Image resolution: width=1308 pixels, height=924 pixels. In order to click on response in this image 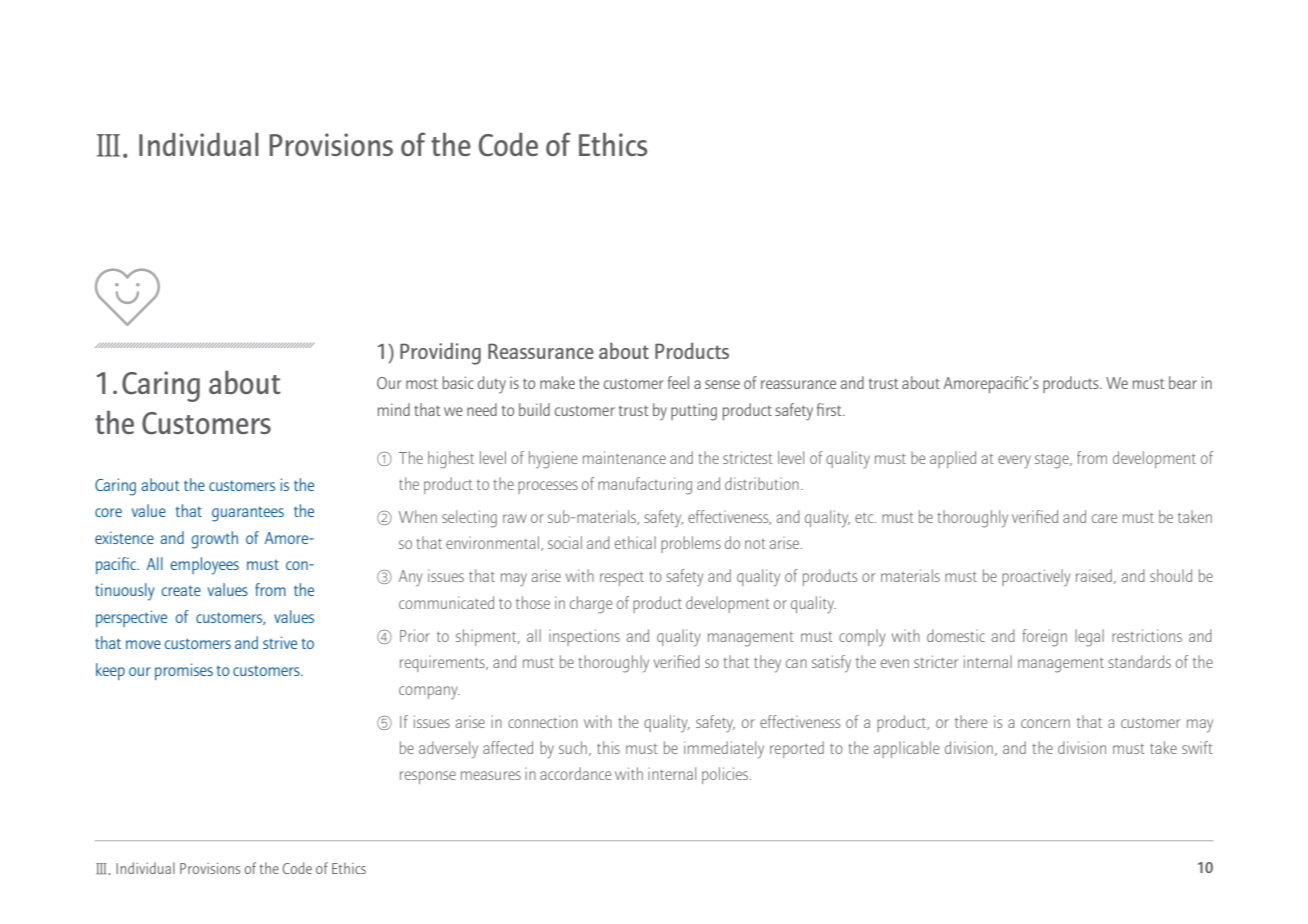, I will do `click(428, 777)`.
